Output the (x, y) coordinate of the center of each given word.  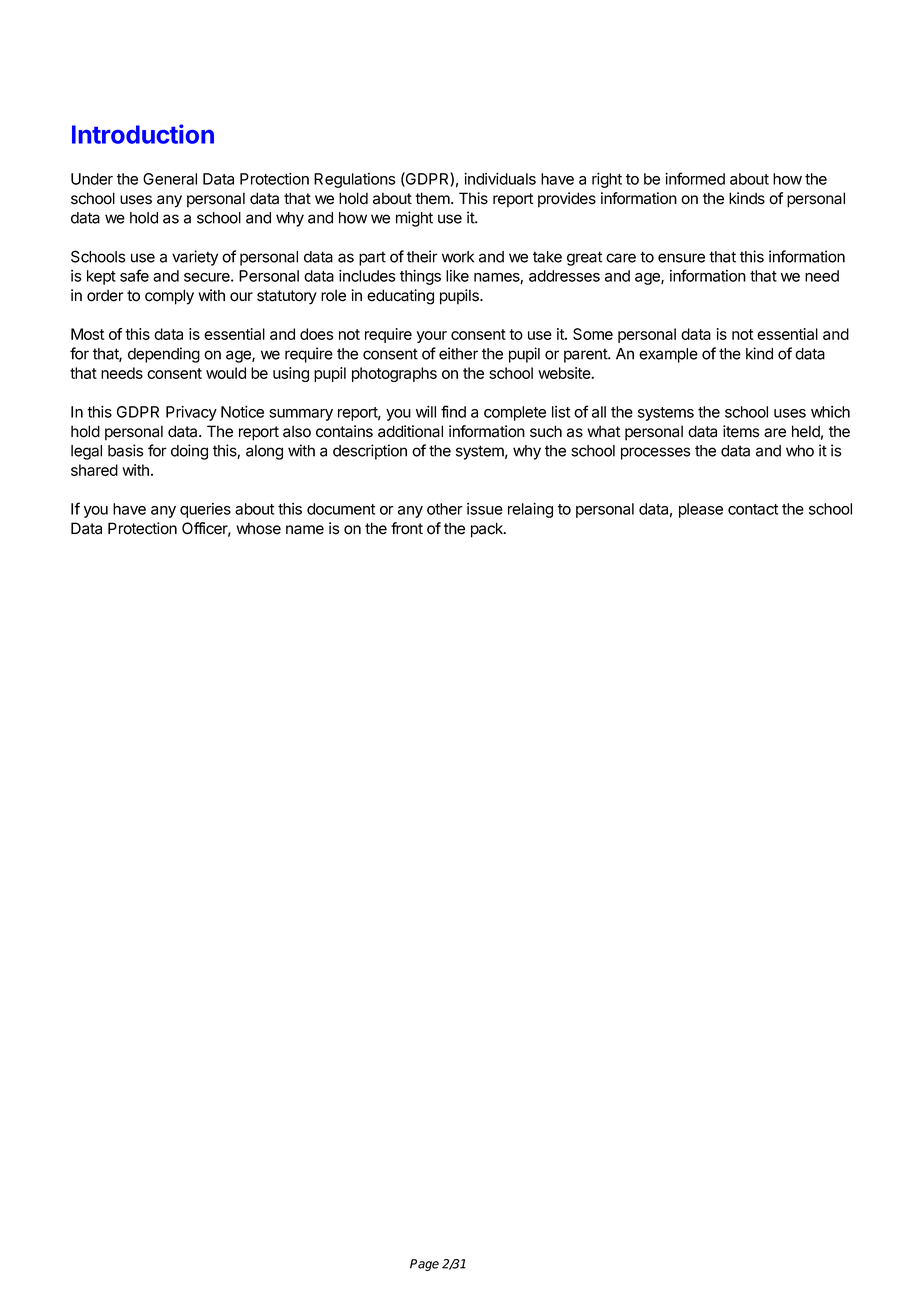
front (407, 528)
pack (488, 530)
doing (189, 452)
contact (753, 509)
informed (695, 178)
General (170, 179)
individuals (500, 179)
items (741, 431)
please (701, 510)
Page (424, 1265)
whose (258, 528)
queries (205, 510)
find (453, 411)
